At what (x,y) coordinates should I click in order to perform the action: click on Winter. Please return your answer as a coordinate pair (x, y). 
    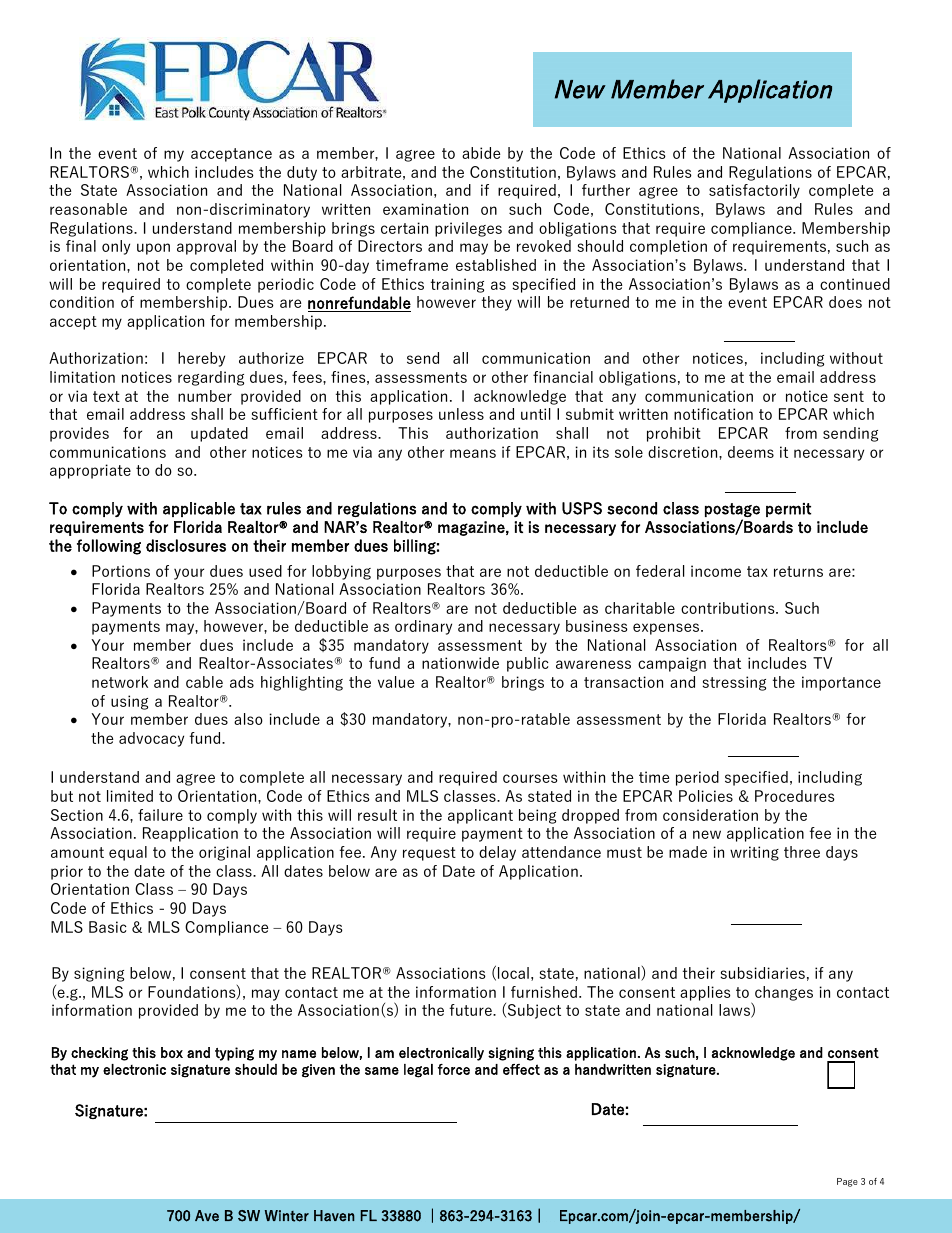
    Looking at the image, I should click on (287, 1216).
